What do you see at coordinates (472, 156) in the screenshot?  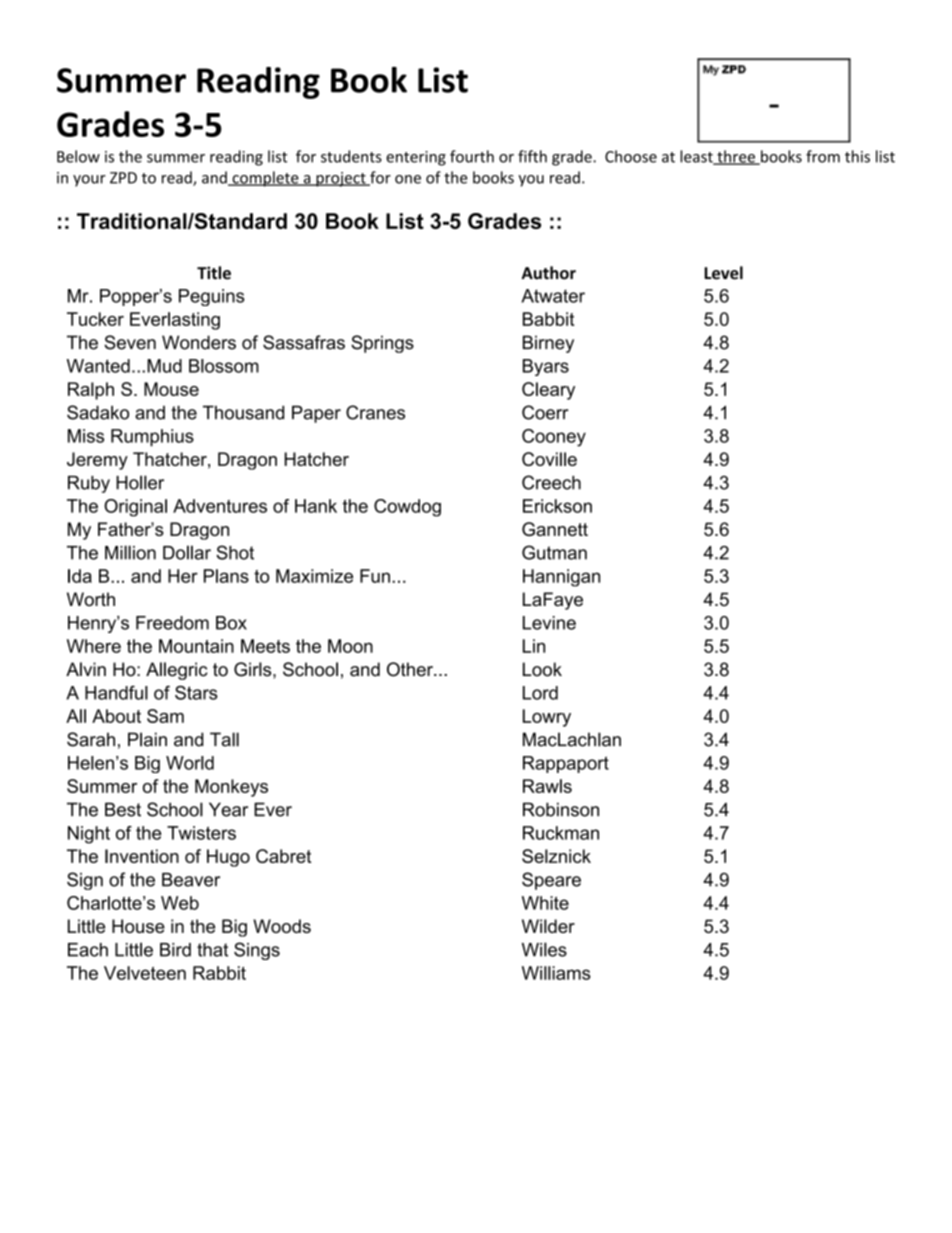 I see `fourth` at bounding box center [472, 156].
